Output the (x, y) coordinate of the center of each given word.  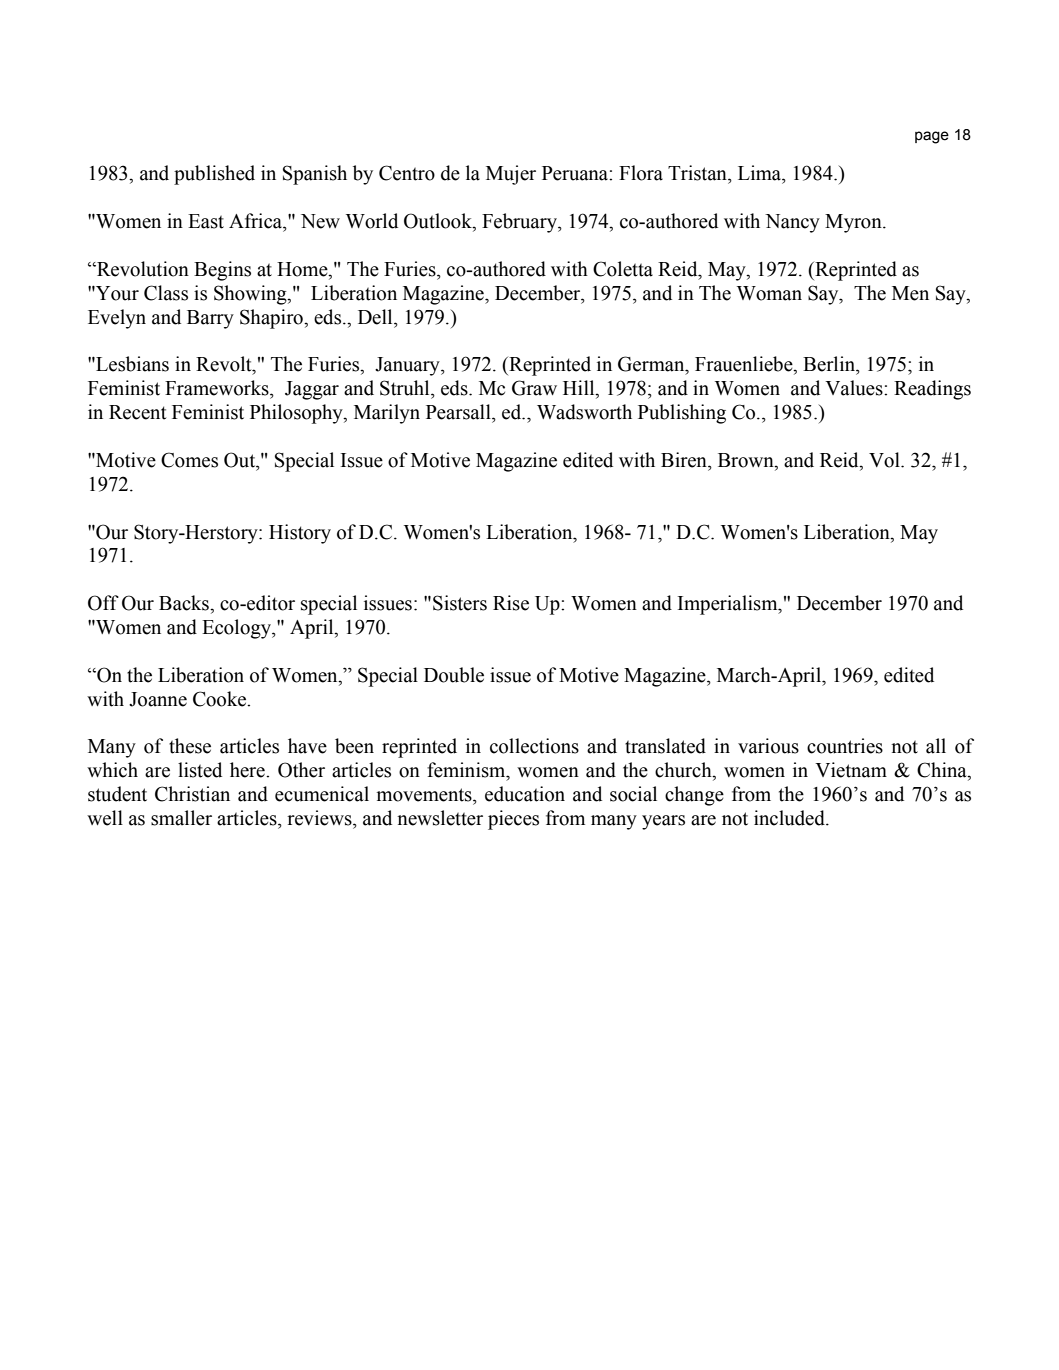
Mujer (511, 175)
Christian (192, 794)
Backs (185, 603)
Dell (376, 317)
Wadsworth (584, 412)
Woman (769, 293)
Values (855, 388)
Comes (189, 460)
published (214, 175)
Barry (210, 319)
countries (845, 746)
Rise (511, 603)
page (932, 137)
